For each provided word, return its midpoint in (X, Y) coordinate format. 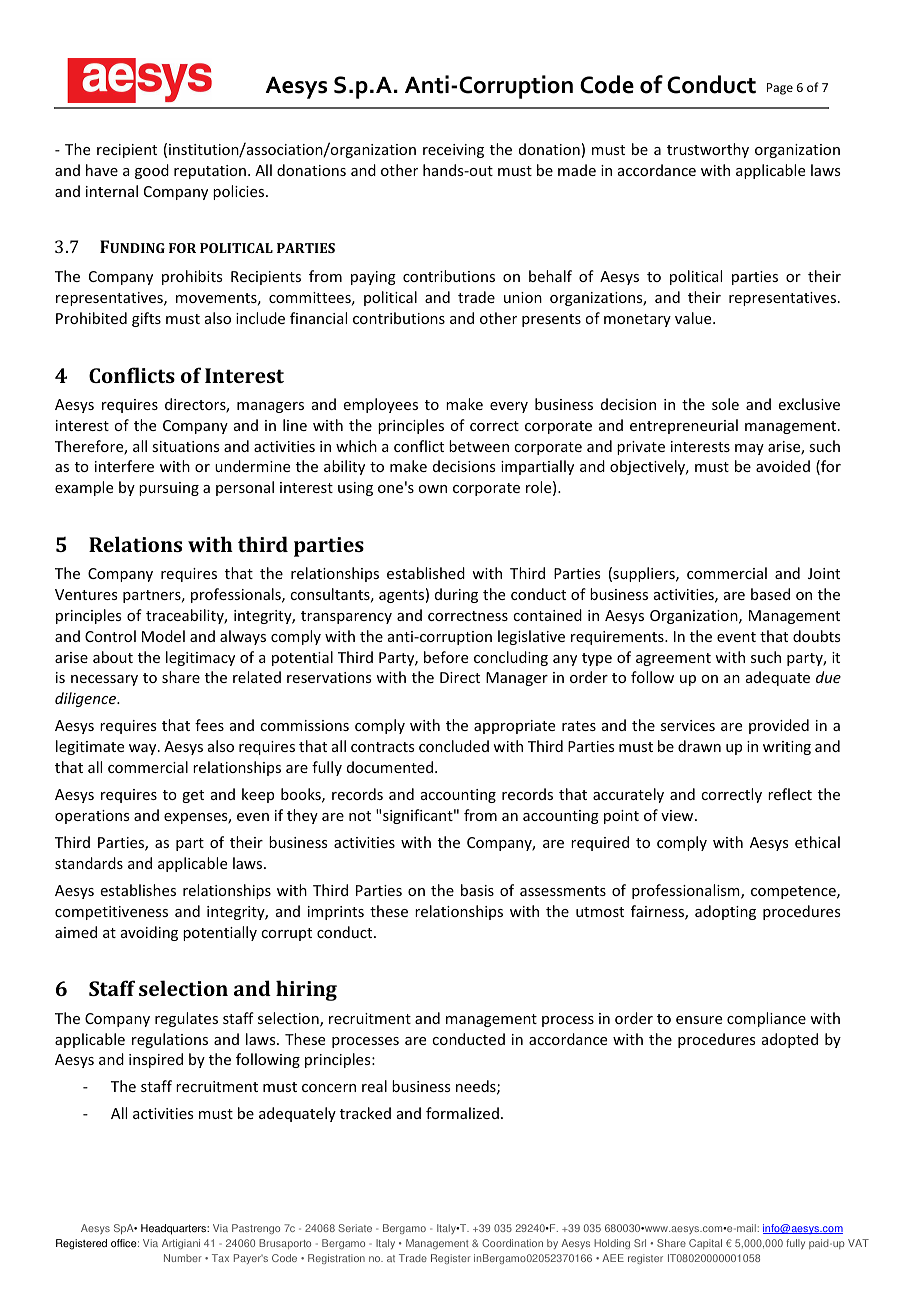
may (749, 449)
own (432, 489)
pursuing (169, 489)
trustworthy (708, 150)
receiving (453, 151)
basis (477, 890)
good (152, 171)
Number (183, 1258)
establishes (138, 890)
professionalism (687, 891)
